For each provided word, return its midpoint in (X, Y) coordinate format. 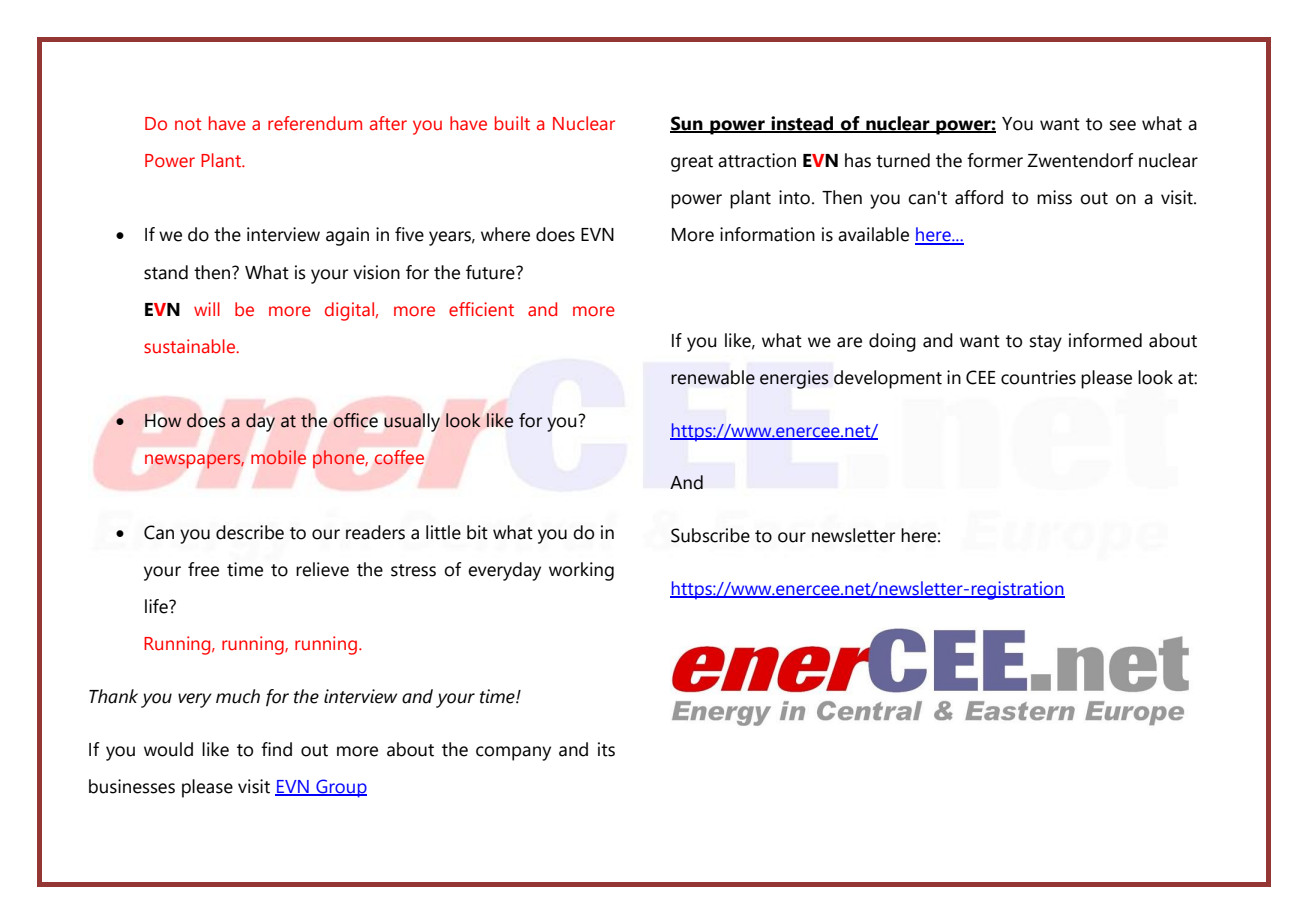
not (188, 124)
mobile (278, 457)
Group (340, 788)
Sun (687, 124)
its (606, 749)
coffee (399, 457)
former (995, 160)
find (276, 749)
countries (1038, 377)
